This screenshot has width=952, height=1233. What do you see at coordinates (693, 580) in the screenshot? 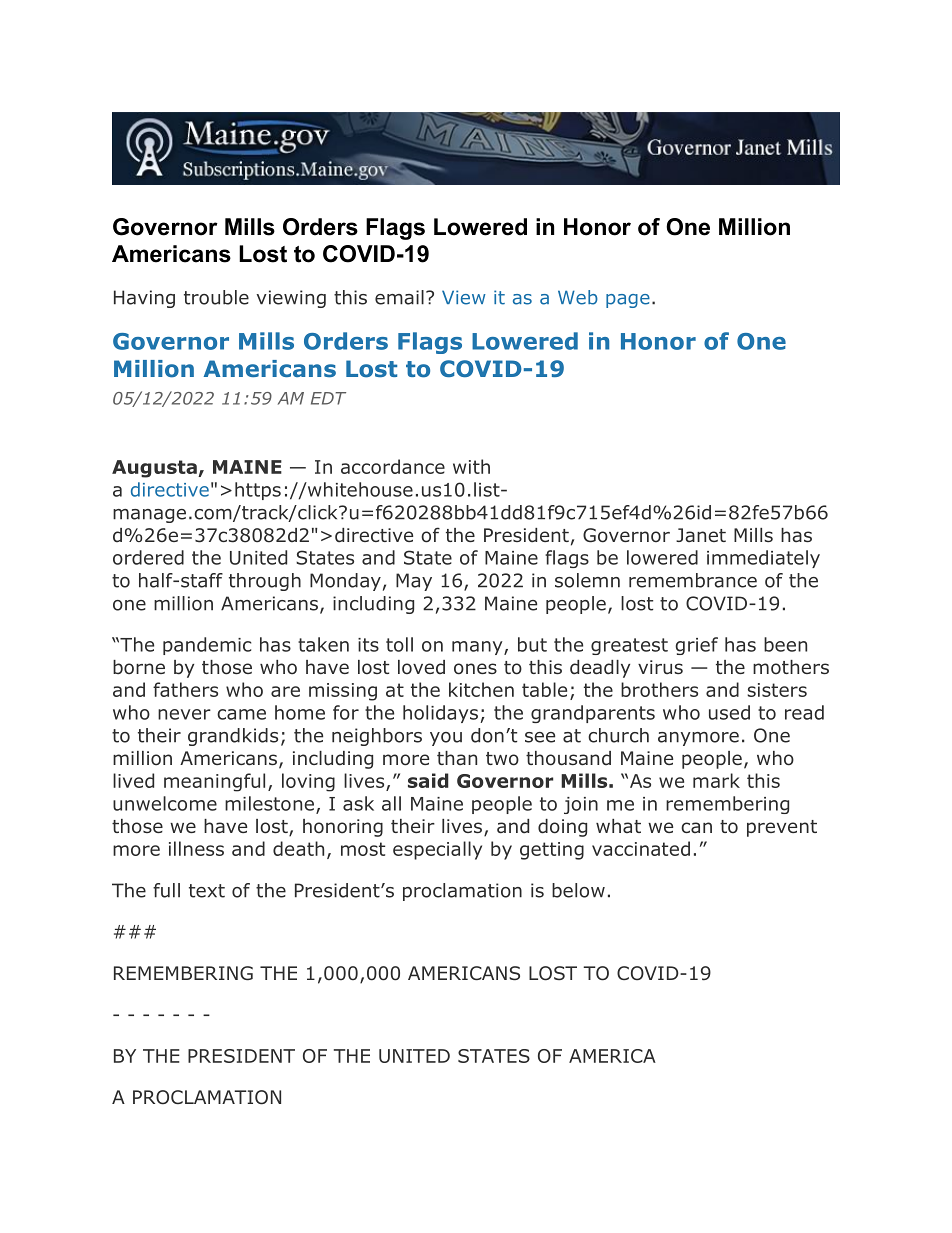
I see `remembrance` at bounding box center [693, 580].
